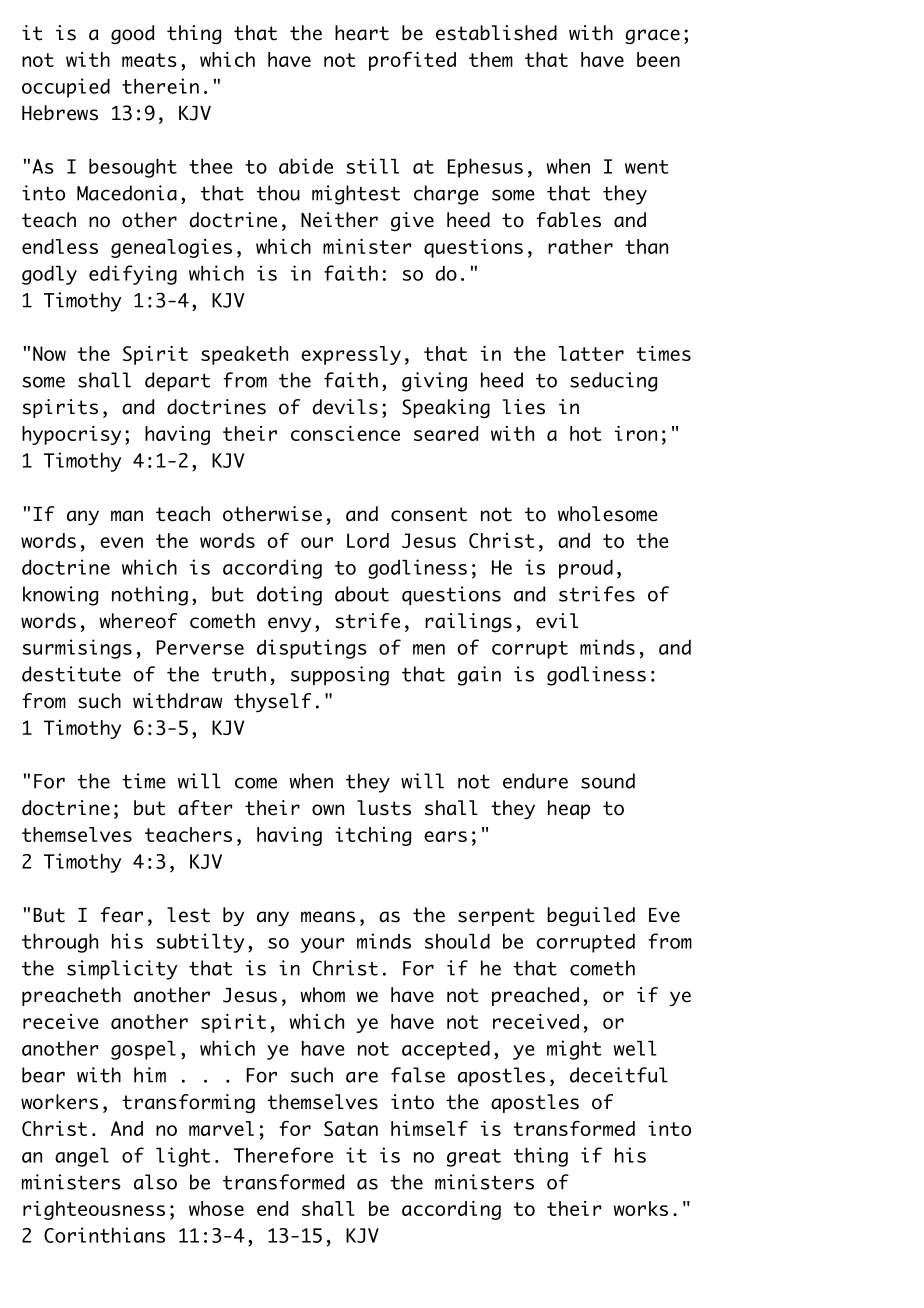 The height and width of the image is (1308, 924). I want to click on been, so click(658, 59).
